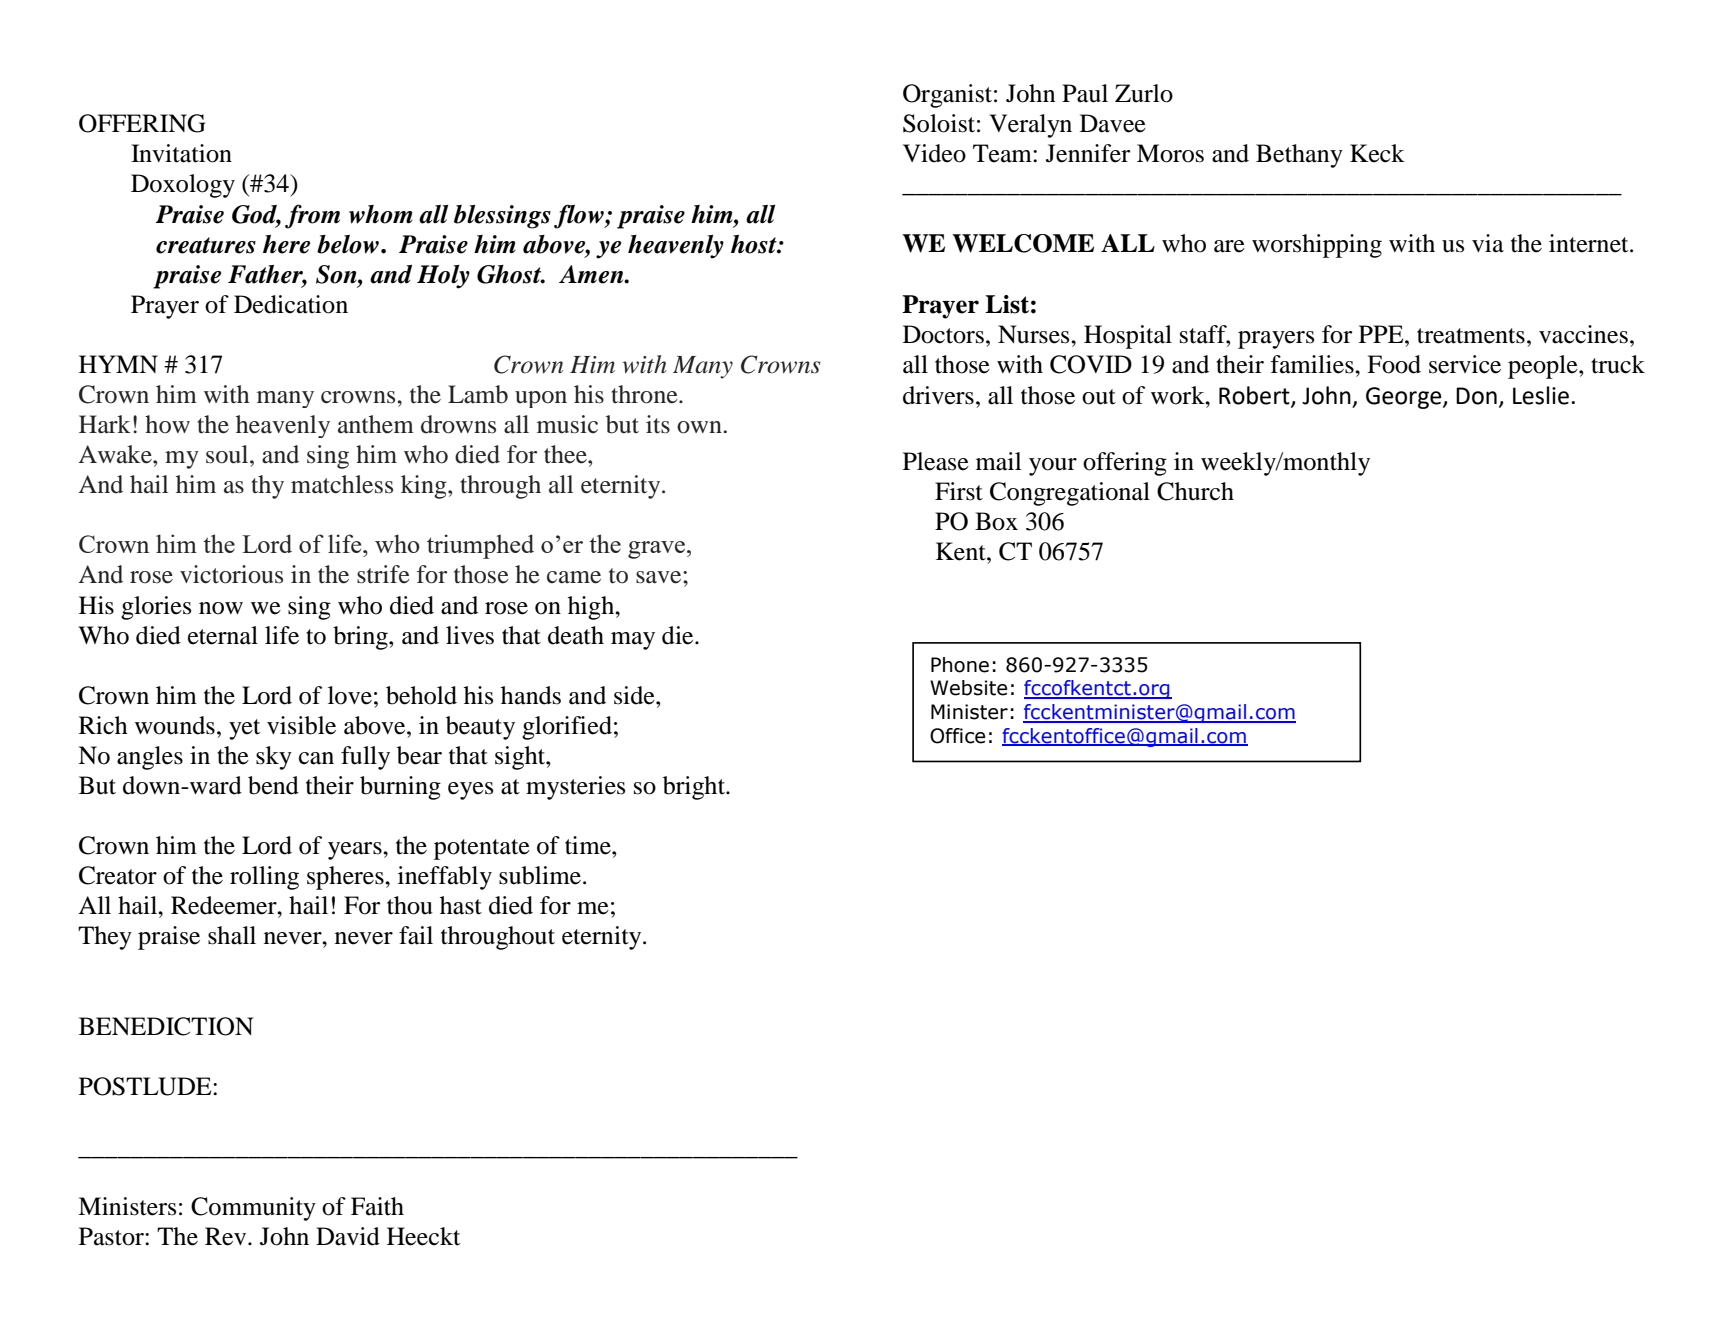 The height and width of the screenshot is (1334, 1726). I want to click on Phone, so click(960, 665).
